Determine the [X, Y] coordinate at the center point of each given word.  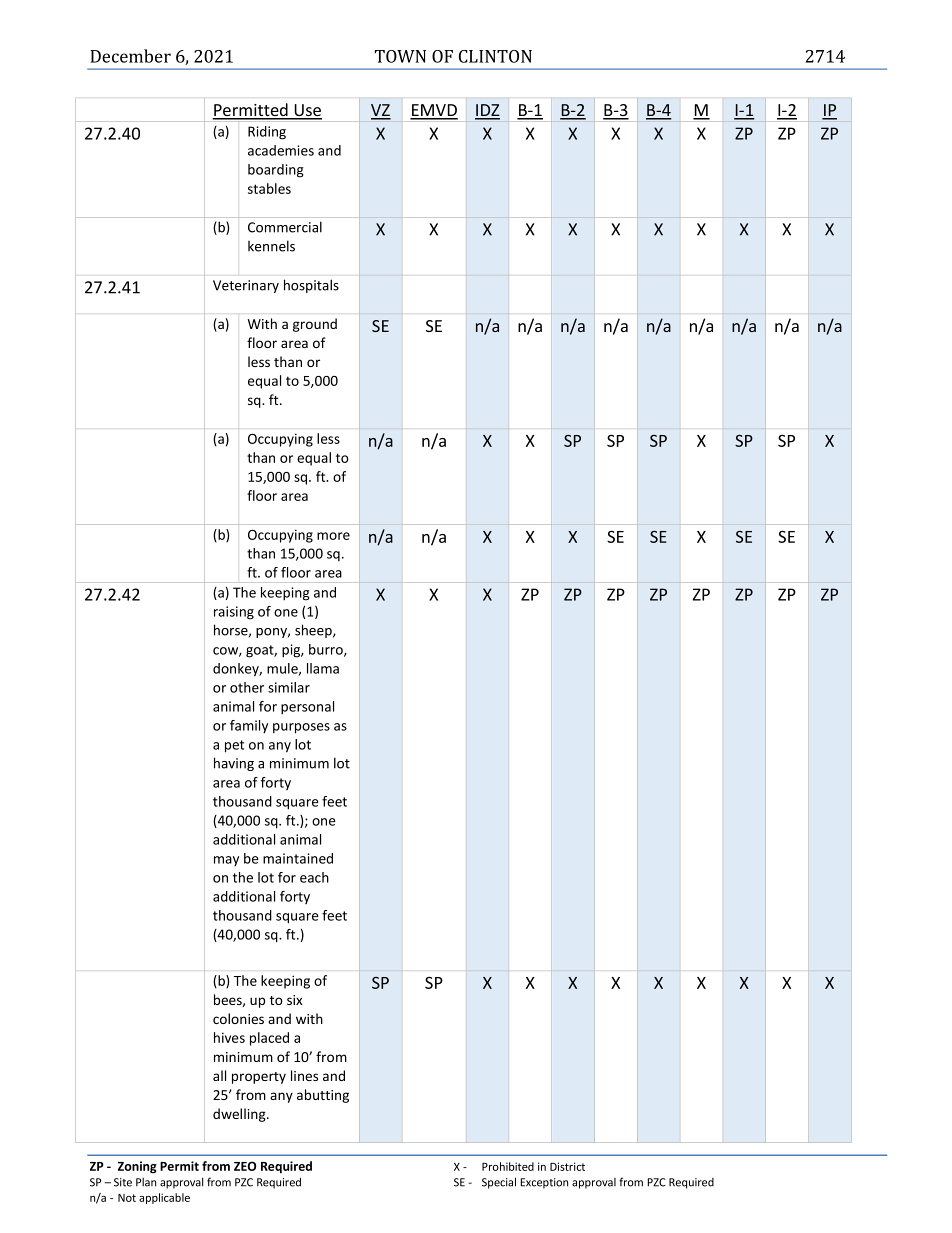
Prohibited [508, 1166]
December [130, 56]
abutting [323, 1096]
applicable [164, 1198]
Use [307, 111]
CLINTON [495, 56]
